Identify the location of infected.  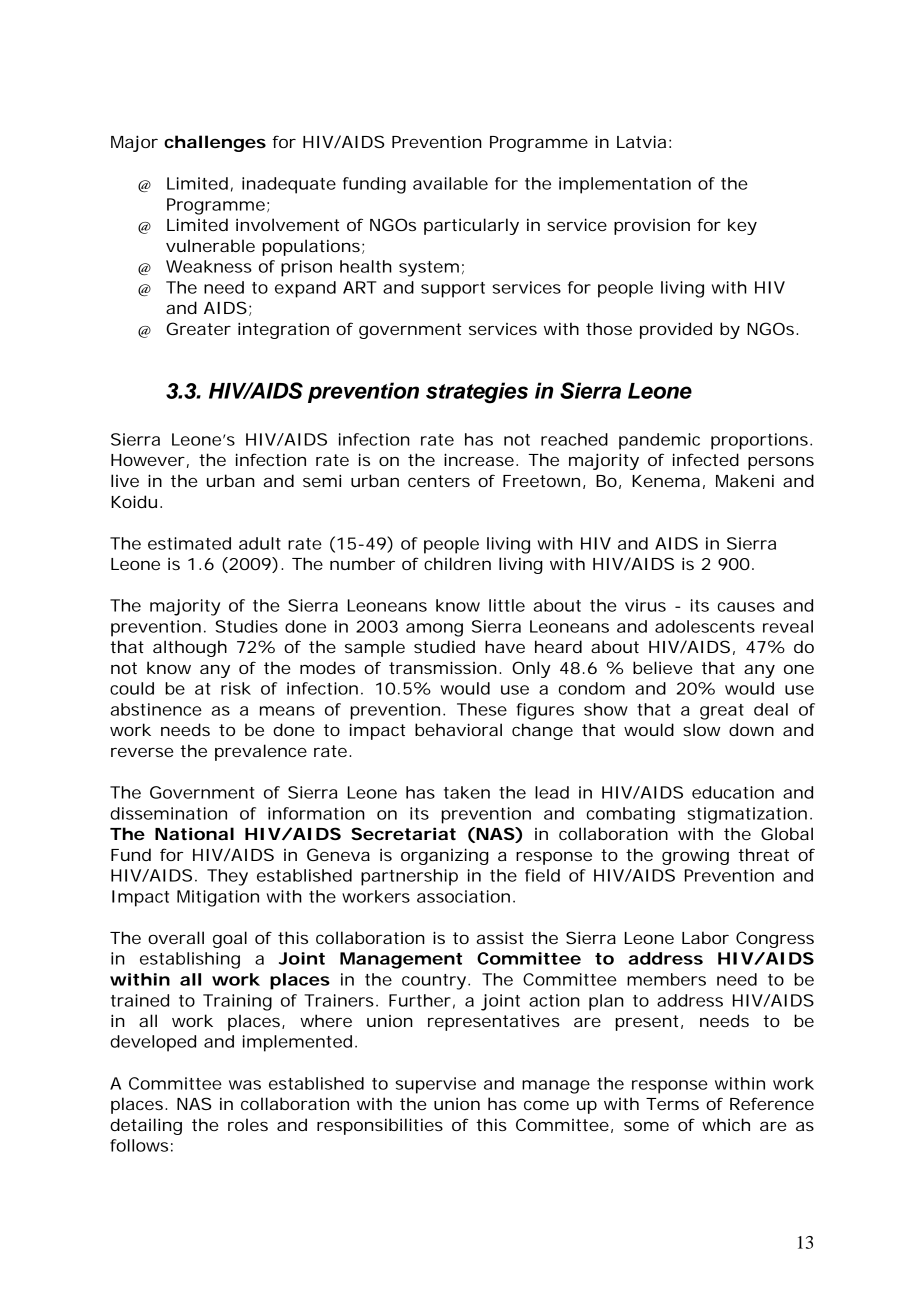
(706, 459).
